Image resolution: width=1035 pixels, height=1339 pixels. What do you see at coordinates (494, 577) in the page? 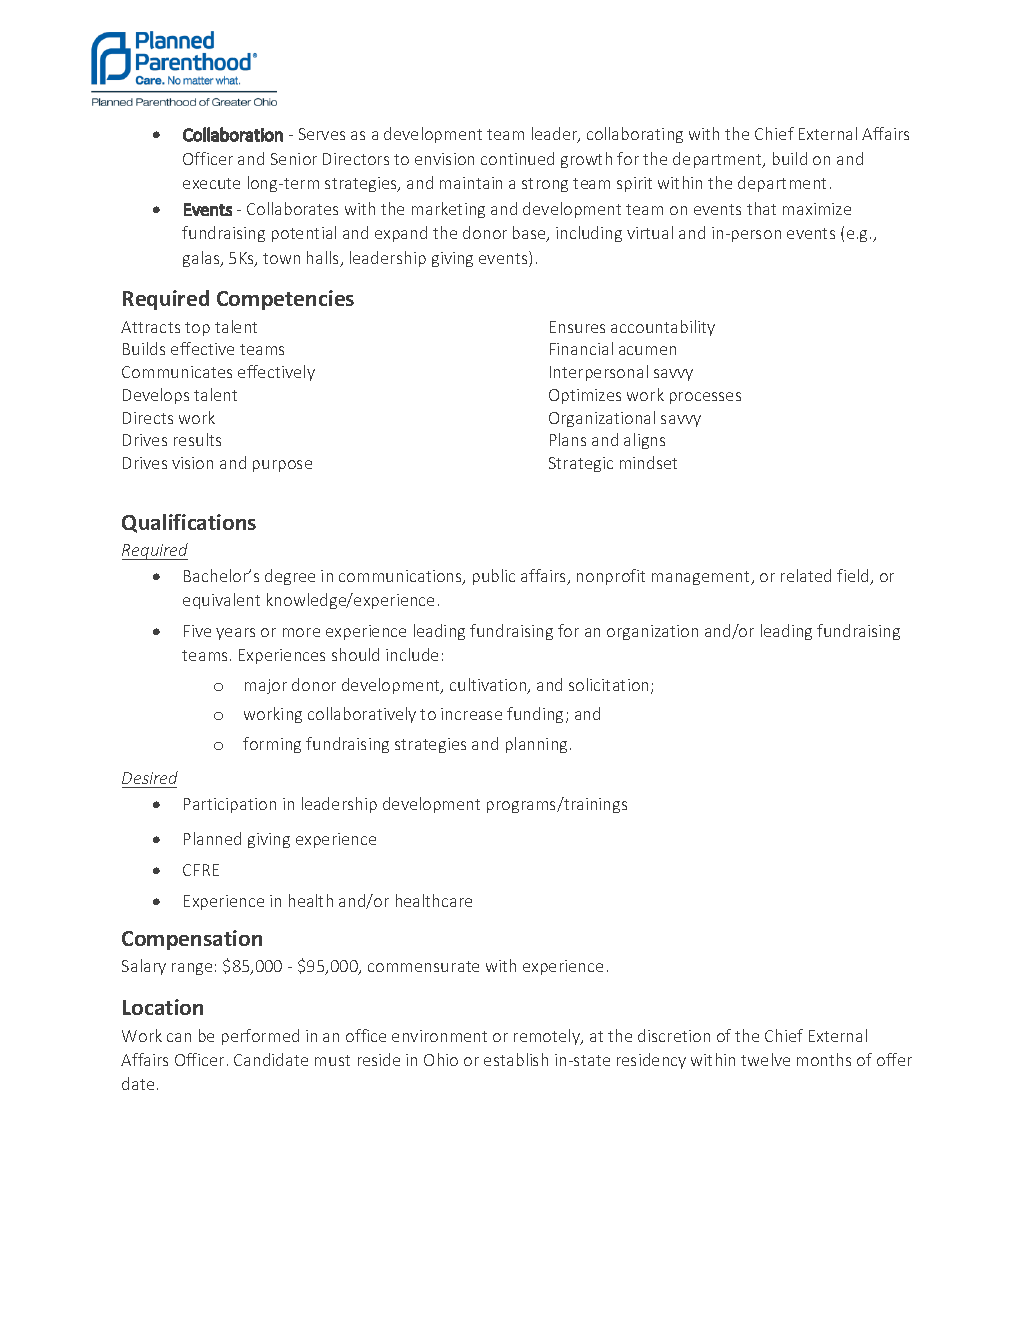
I see `public` at bounding box center [494, 577].
